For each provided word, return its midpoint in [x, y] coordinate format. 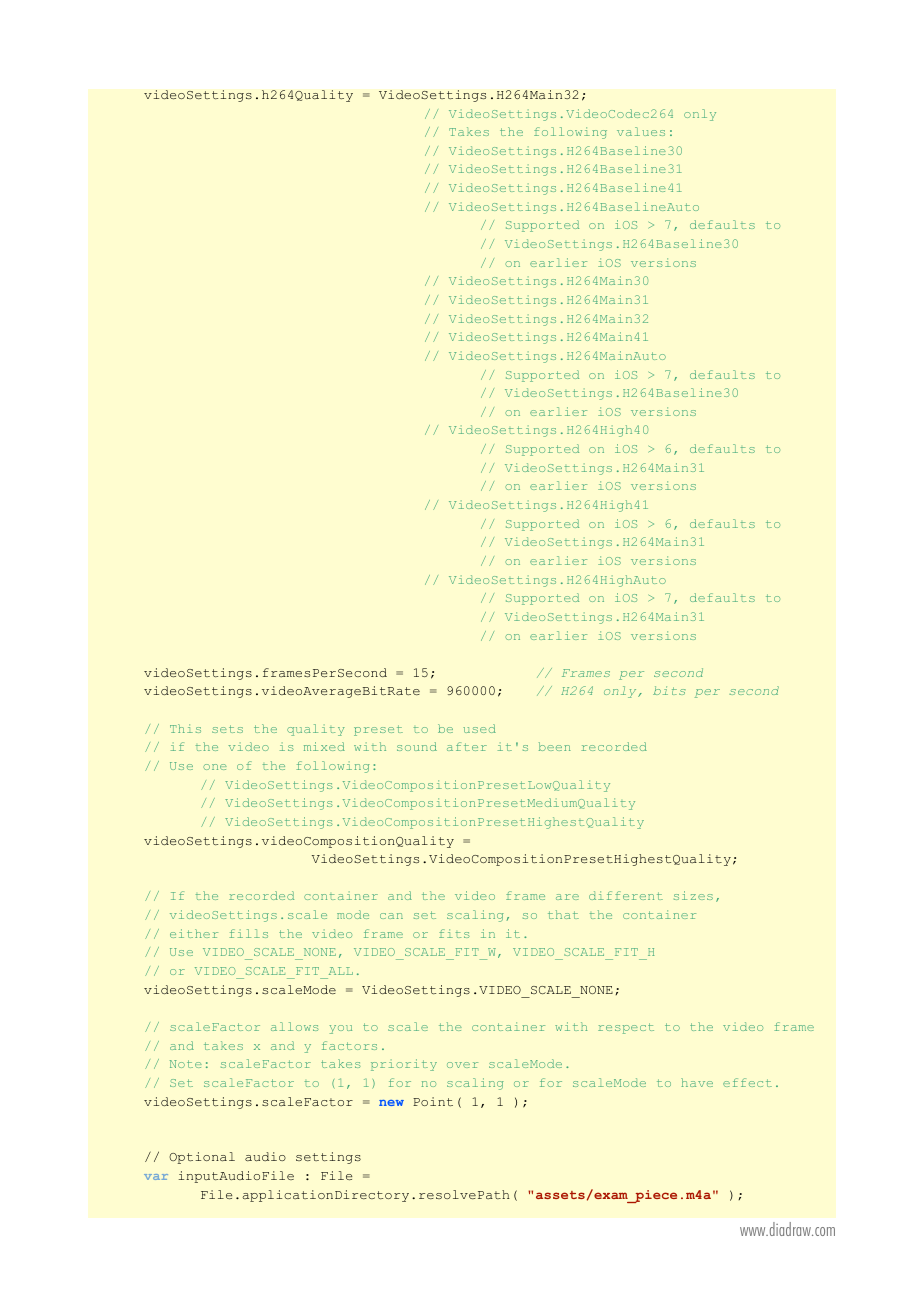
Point [433, 1101]
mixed [324, 746]
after [467, 746]
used [479, 728]
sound [417, 746]
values [641, 131]
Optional [202, 1158]
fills [248, 933]
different [626, 895]
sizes [693, 895]
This [185, 728]
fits [454, 933]
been [555, 746]
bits [669, 690]
